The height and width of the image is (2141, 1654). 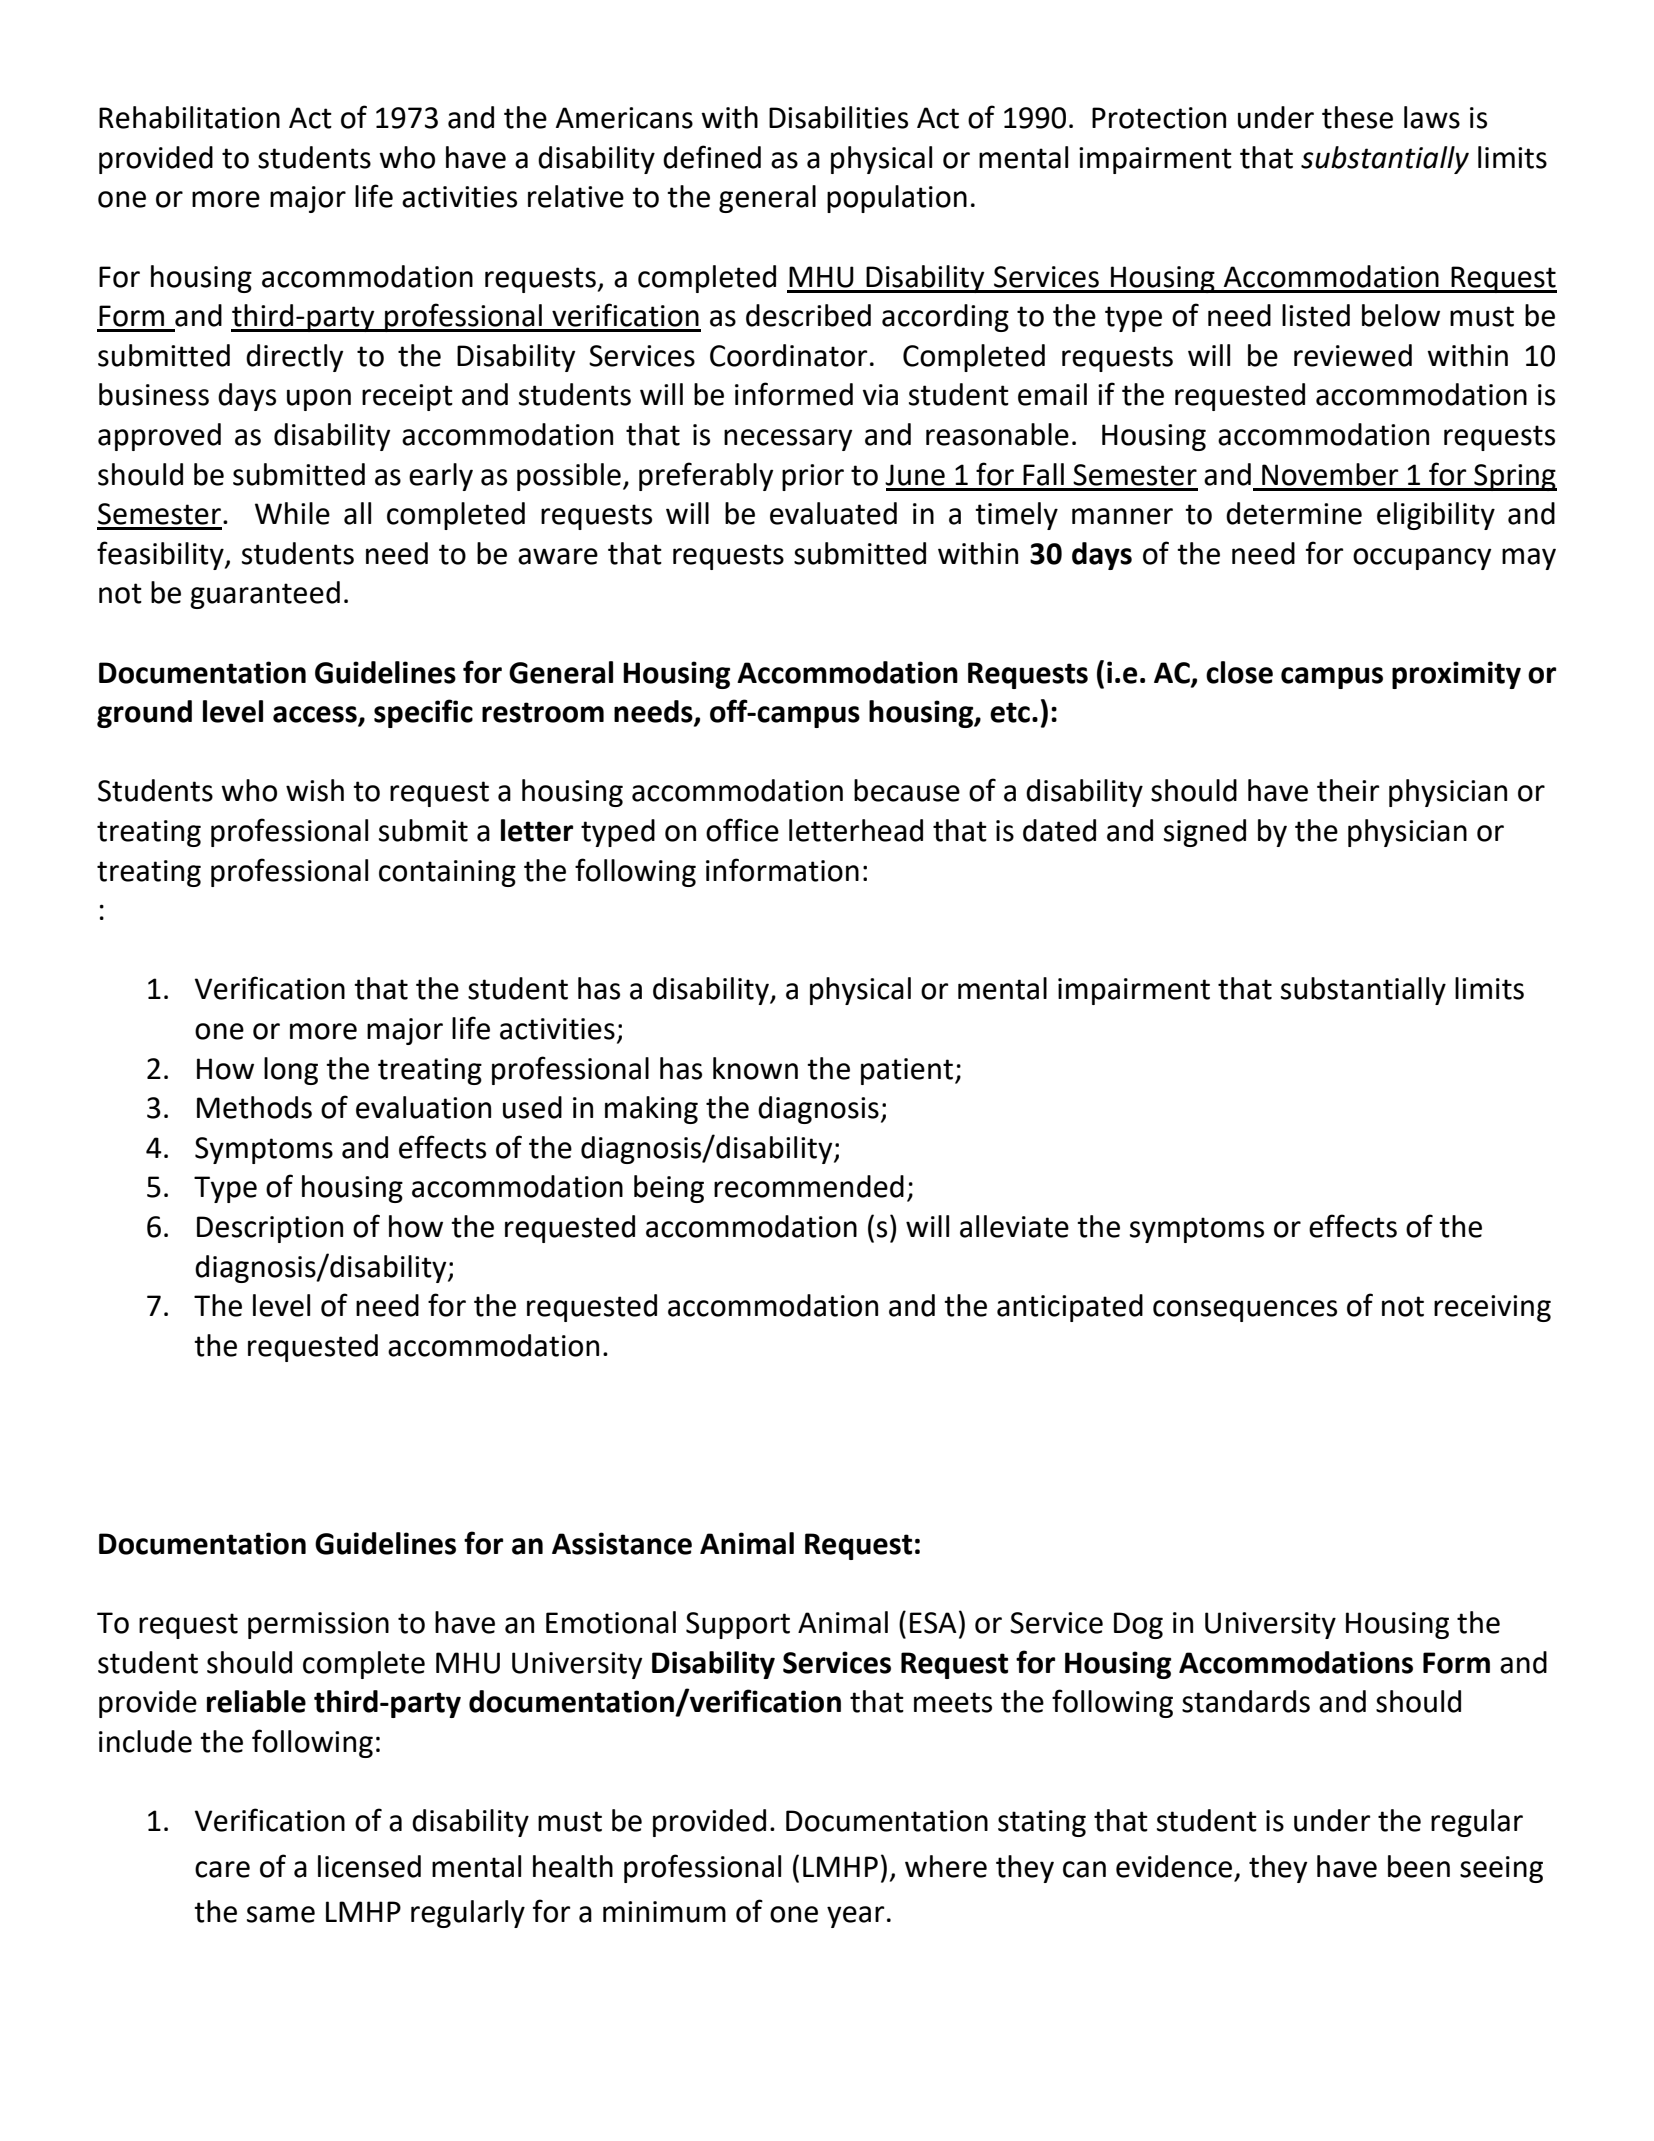 I want to click on these, so click(x=1357, y=117).
